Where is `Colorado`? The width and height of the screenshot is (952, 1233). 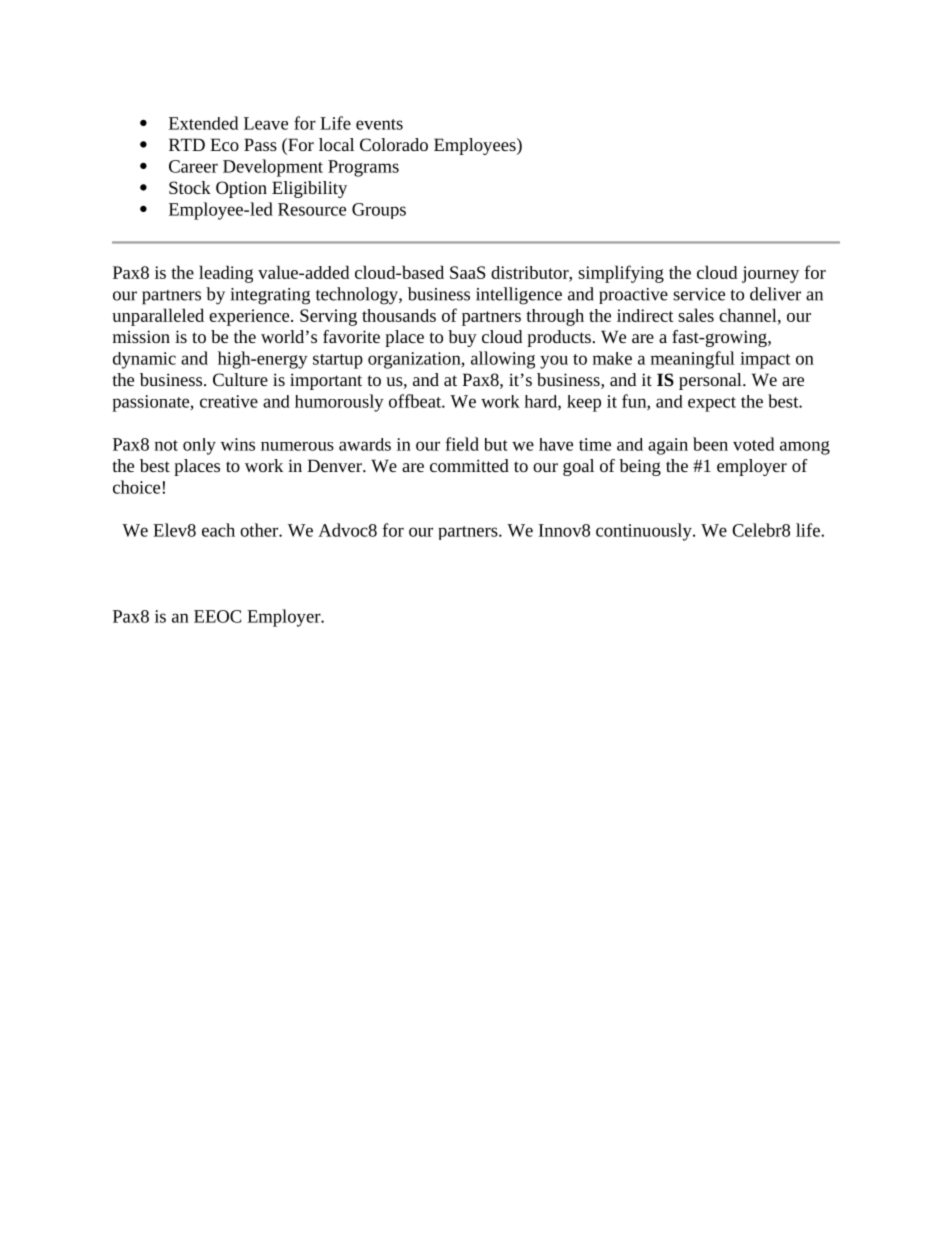 Colorado is located at coordinates (394, 144).
